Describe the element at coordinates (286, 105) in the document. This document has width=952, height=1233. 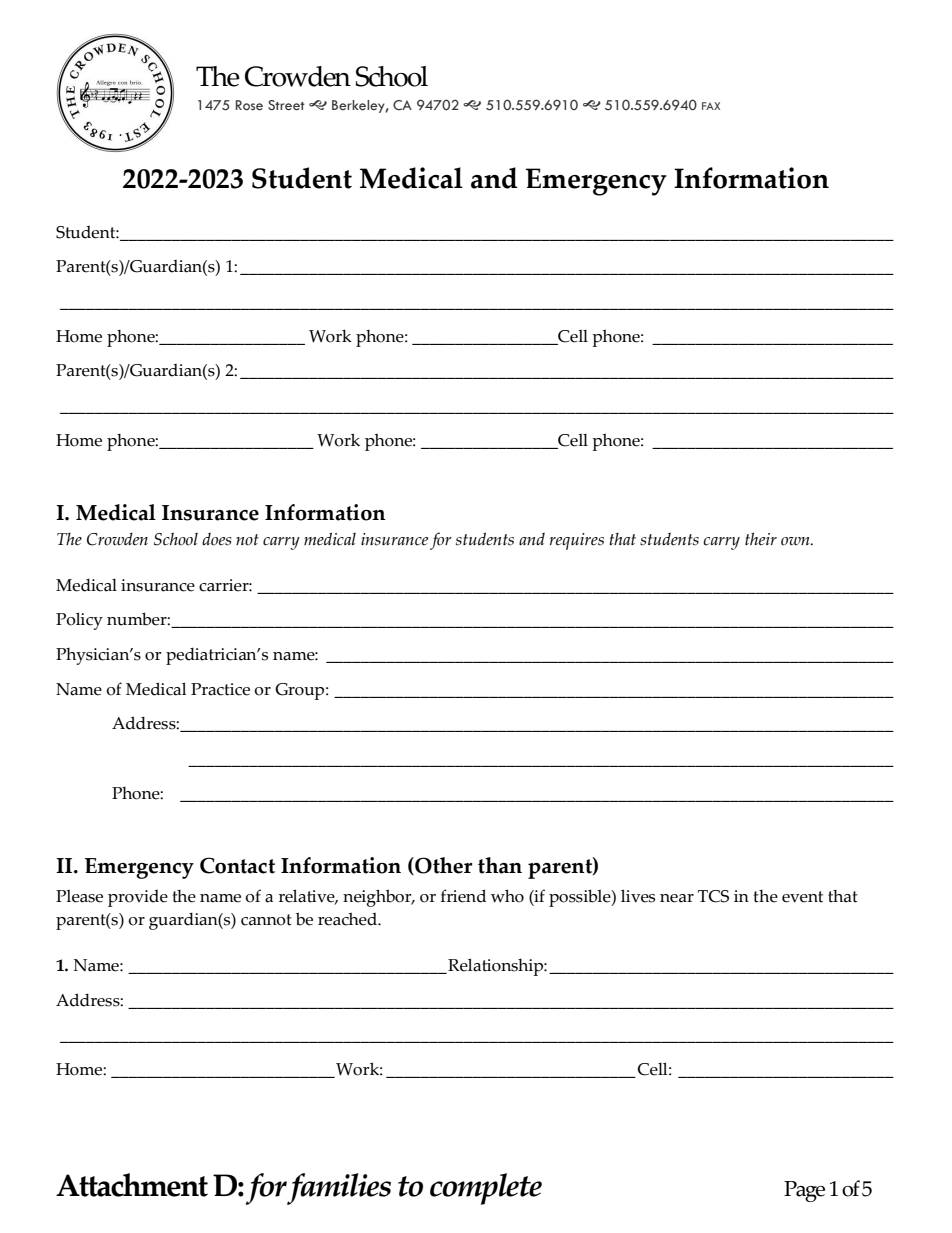
I see `Street` at that location.
